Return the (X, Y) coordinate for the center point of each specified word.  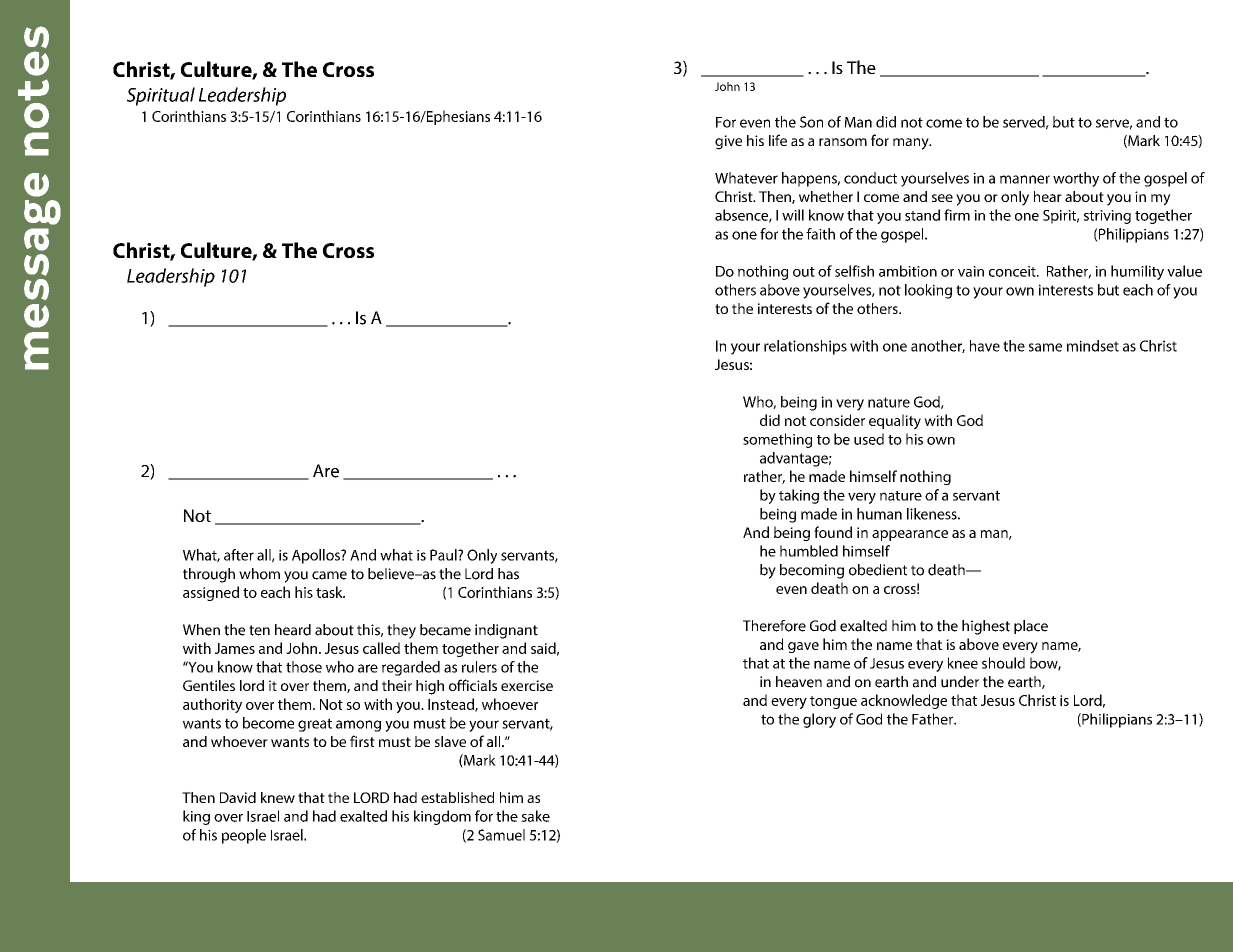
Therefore (774, 626)
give (728, 142)
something (777, 440)
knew (278, 797)
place (1031, 627)
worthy (1076, 179)
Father (933, 719)
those (304, 667)
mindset (1093, 346)
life (778, 140)
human (879, 514)
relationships (805, 347)
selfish (854, 271)
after (239, 555)
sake (535, 816)
